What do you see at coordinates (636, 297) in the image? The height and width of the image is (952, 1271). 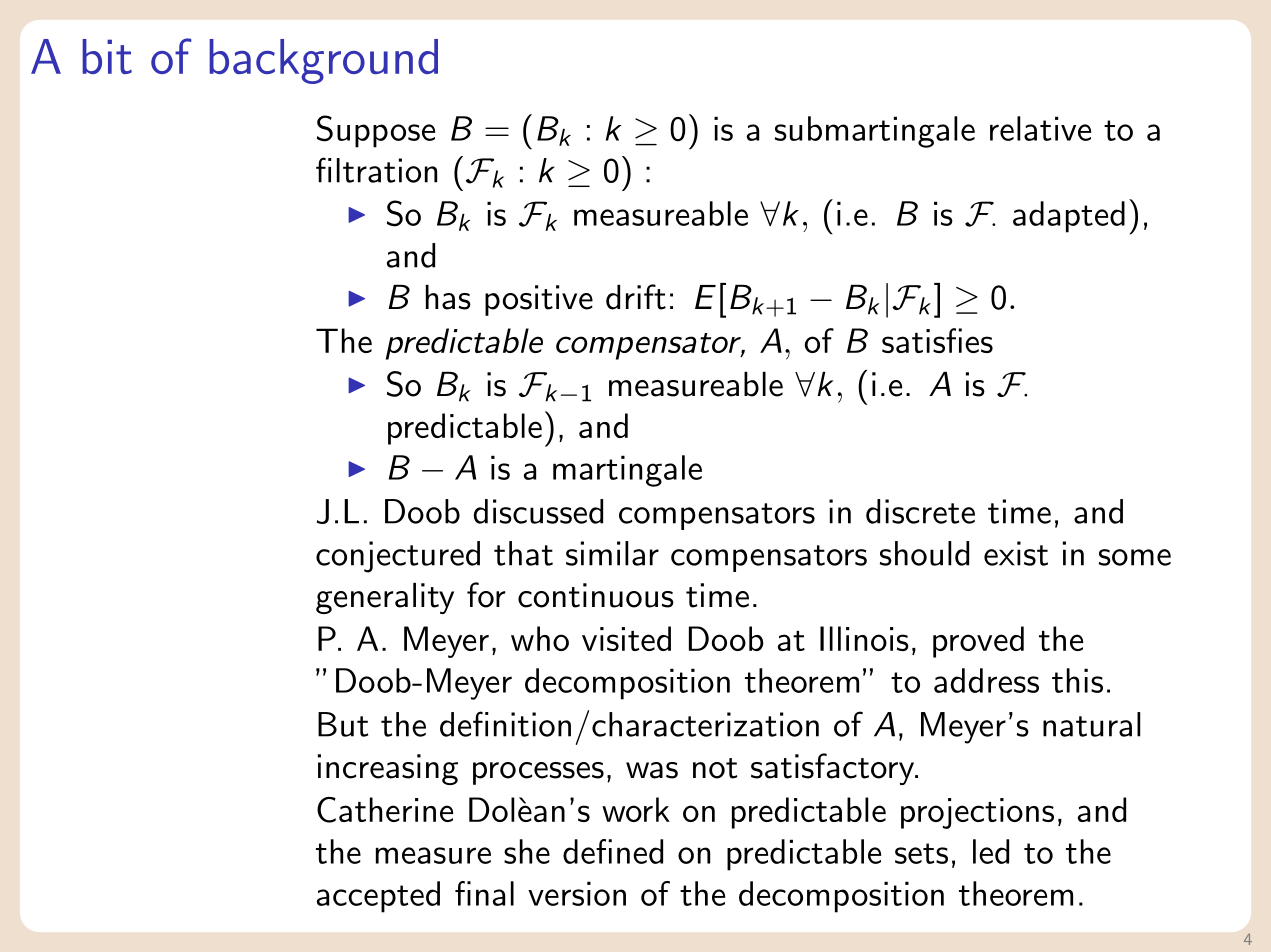 I see `drift` at bounding box center [636, 297].
